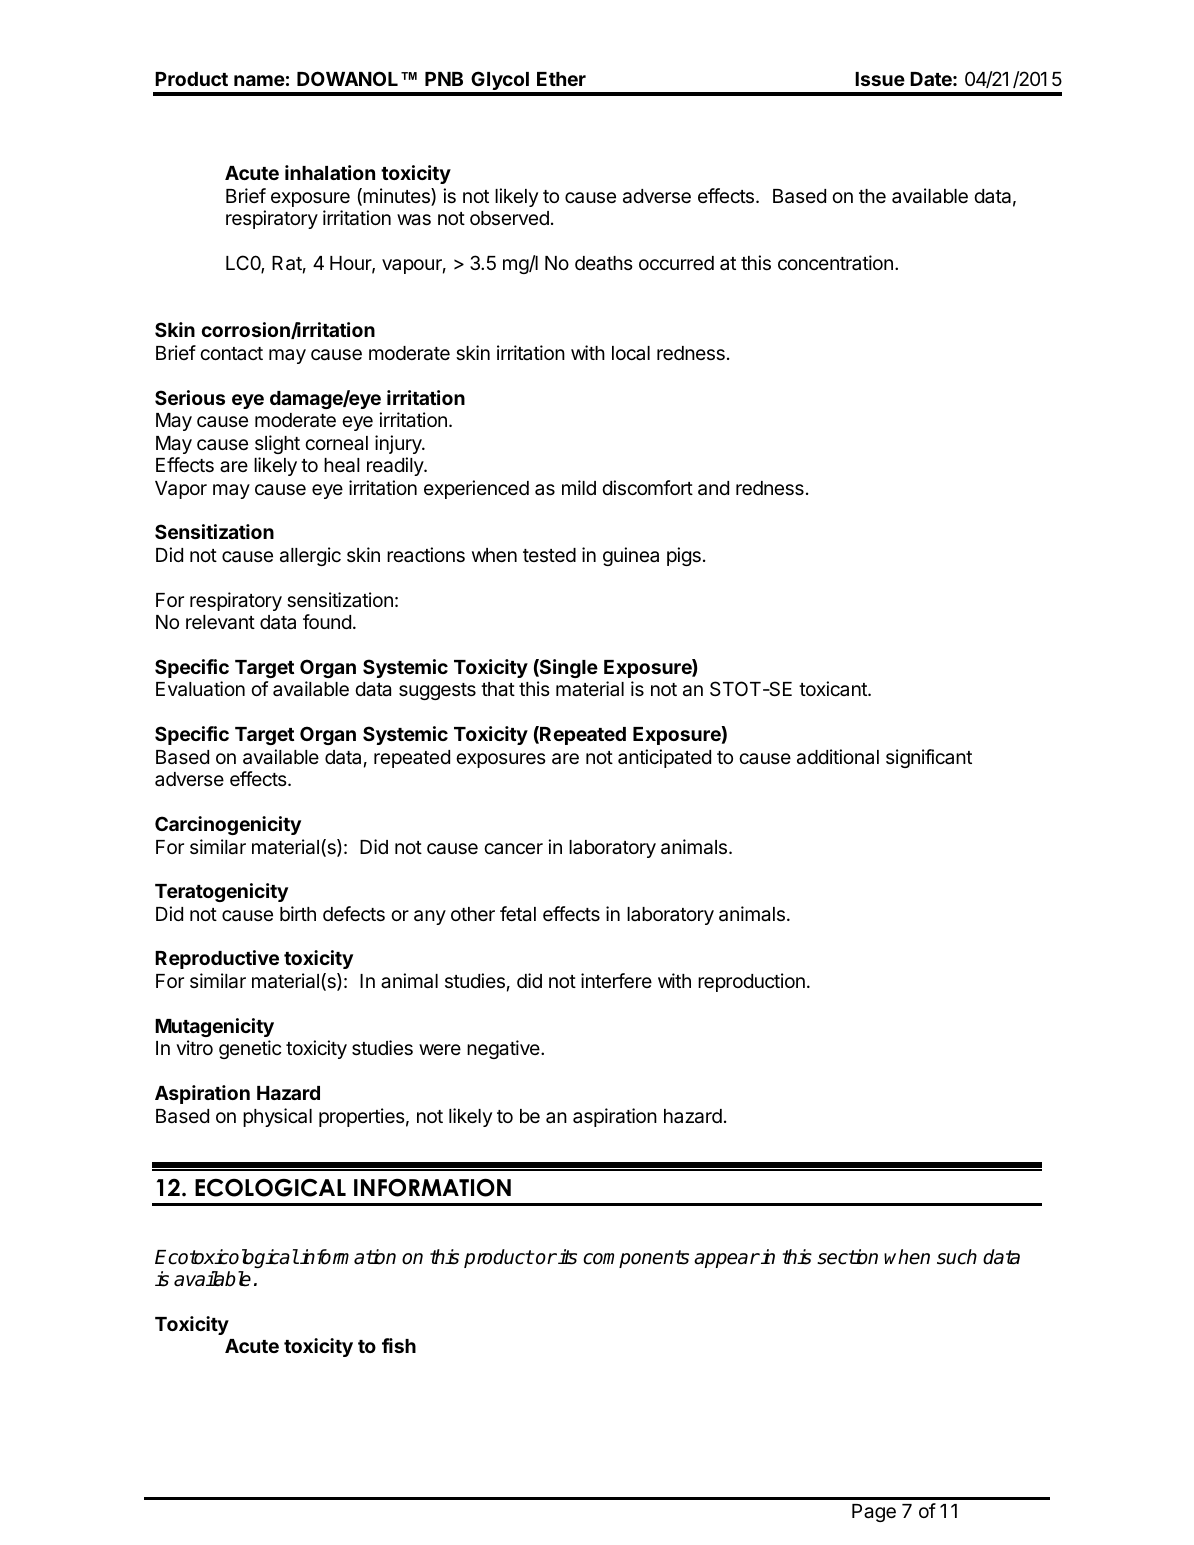  Describe the element at coordinates (616, 980) in the screenshot. I see `interfere` at that location.
